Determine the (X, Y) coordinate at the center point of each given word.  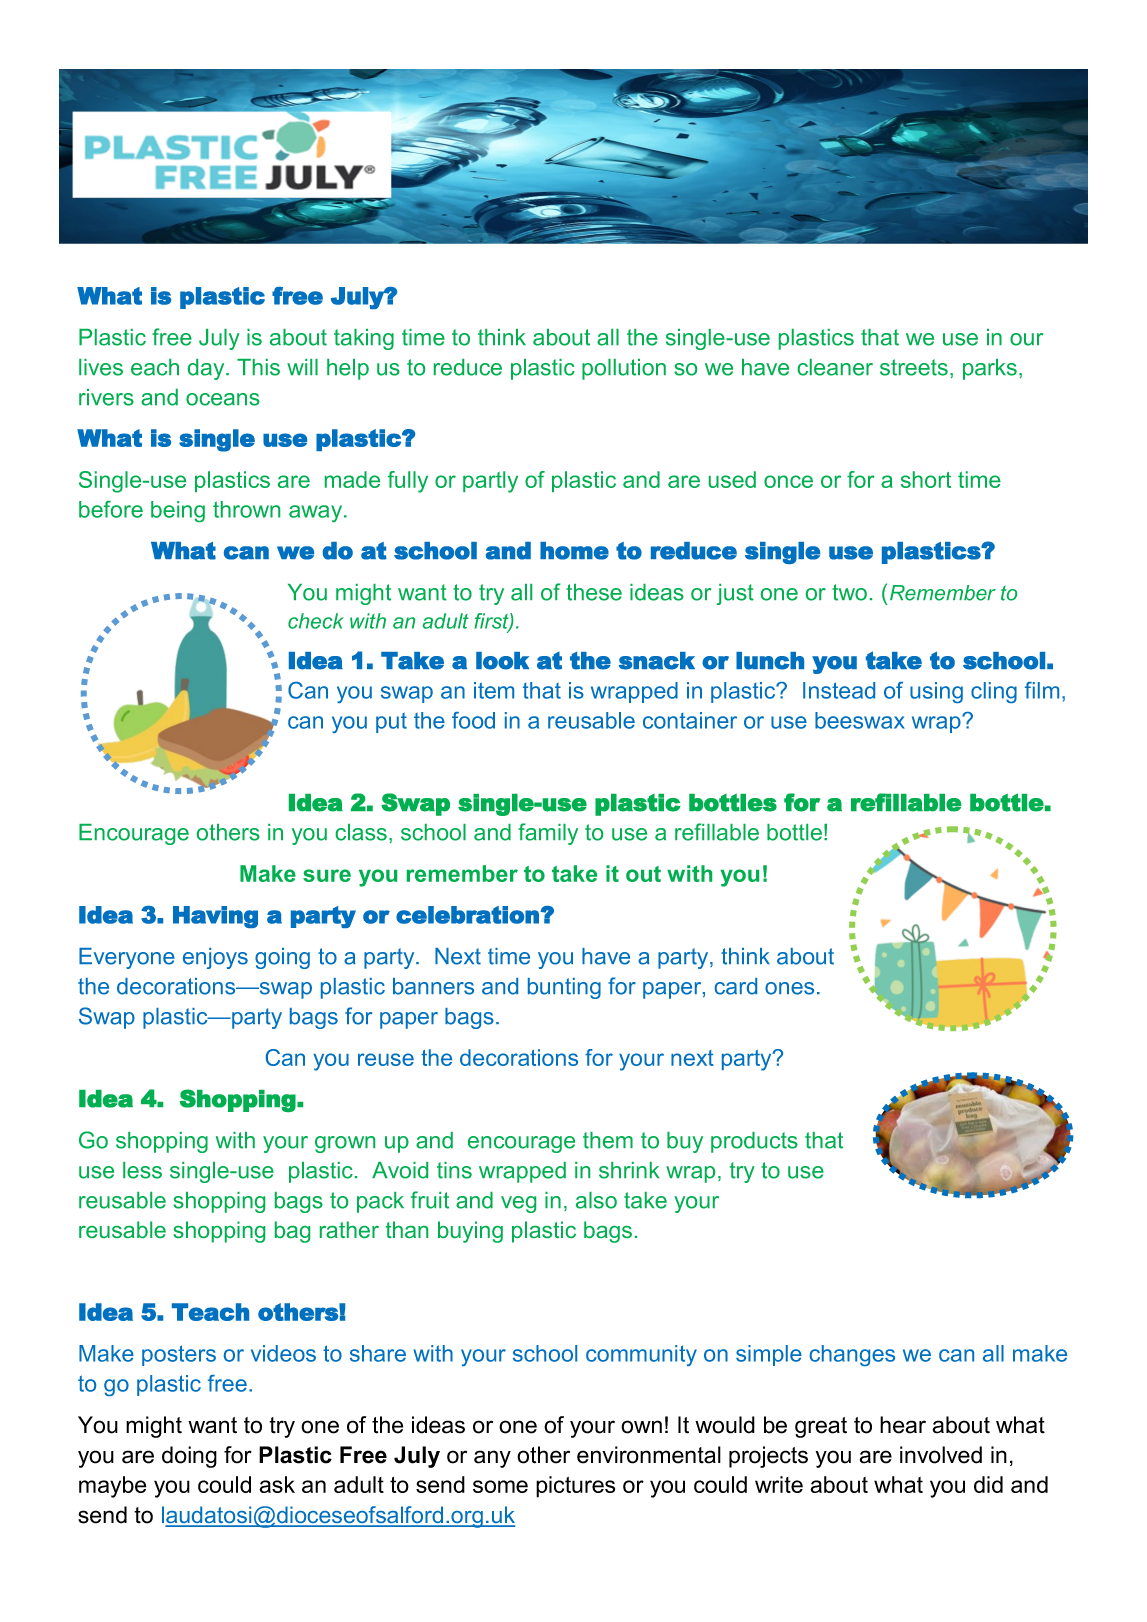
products (754, 1142)
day (207, 369)
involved (941, 1455)
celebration (468, 915)
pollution (624, 369)
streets (914, 367)
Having (215, 917)
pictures (575, 1487)
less (142, 1170)
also (596, 1200)
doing (189, 1457)
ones (789, 988)
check (316, 621)
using (936, 692)
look (502, 661)
